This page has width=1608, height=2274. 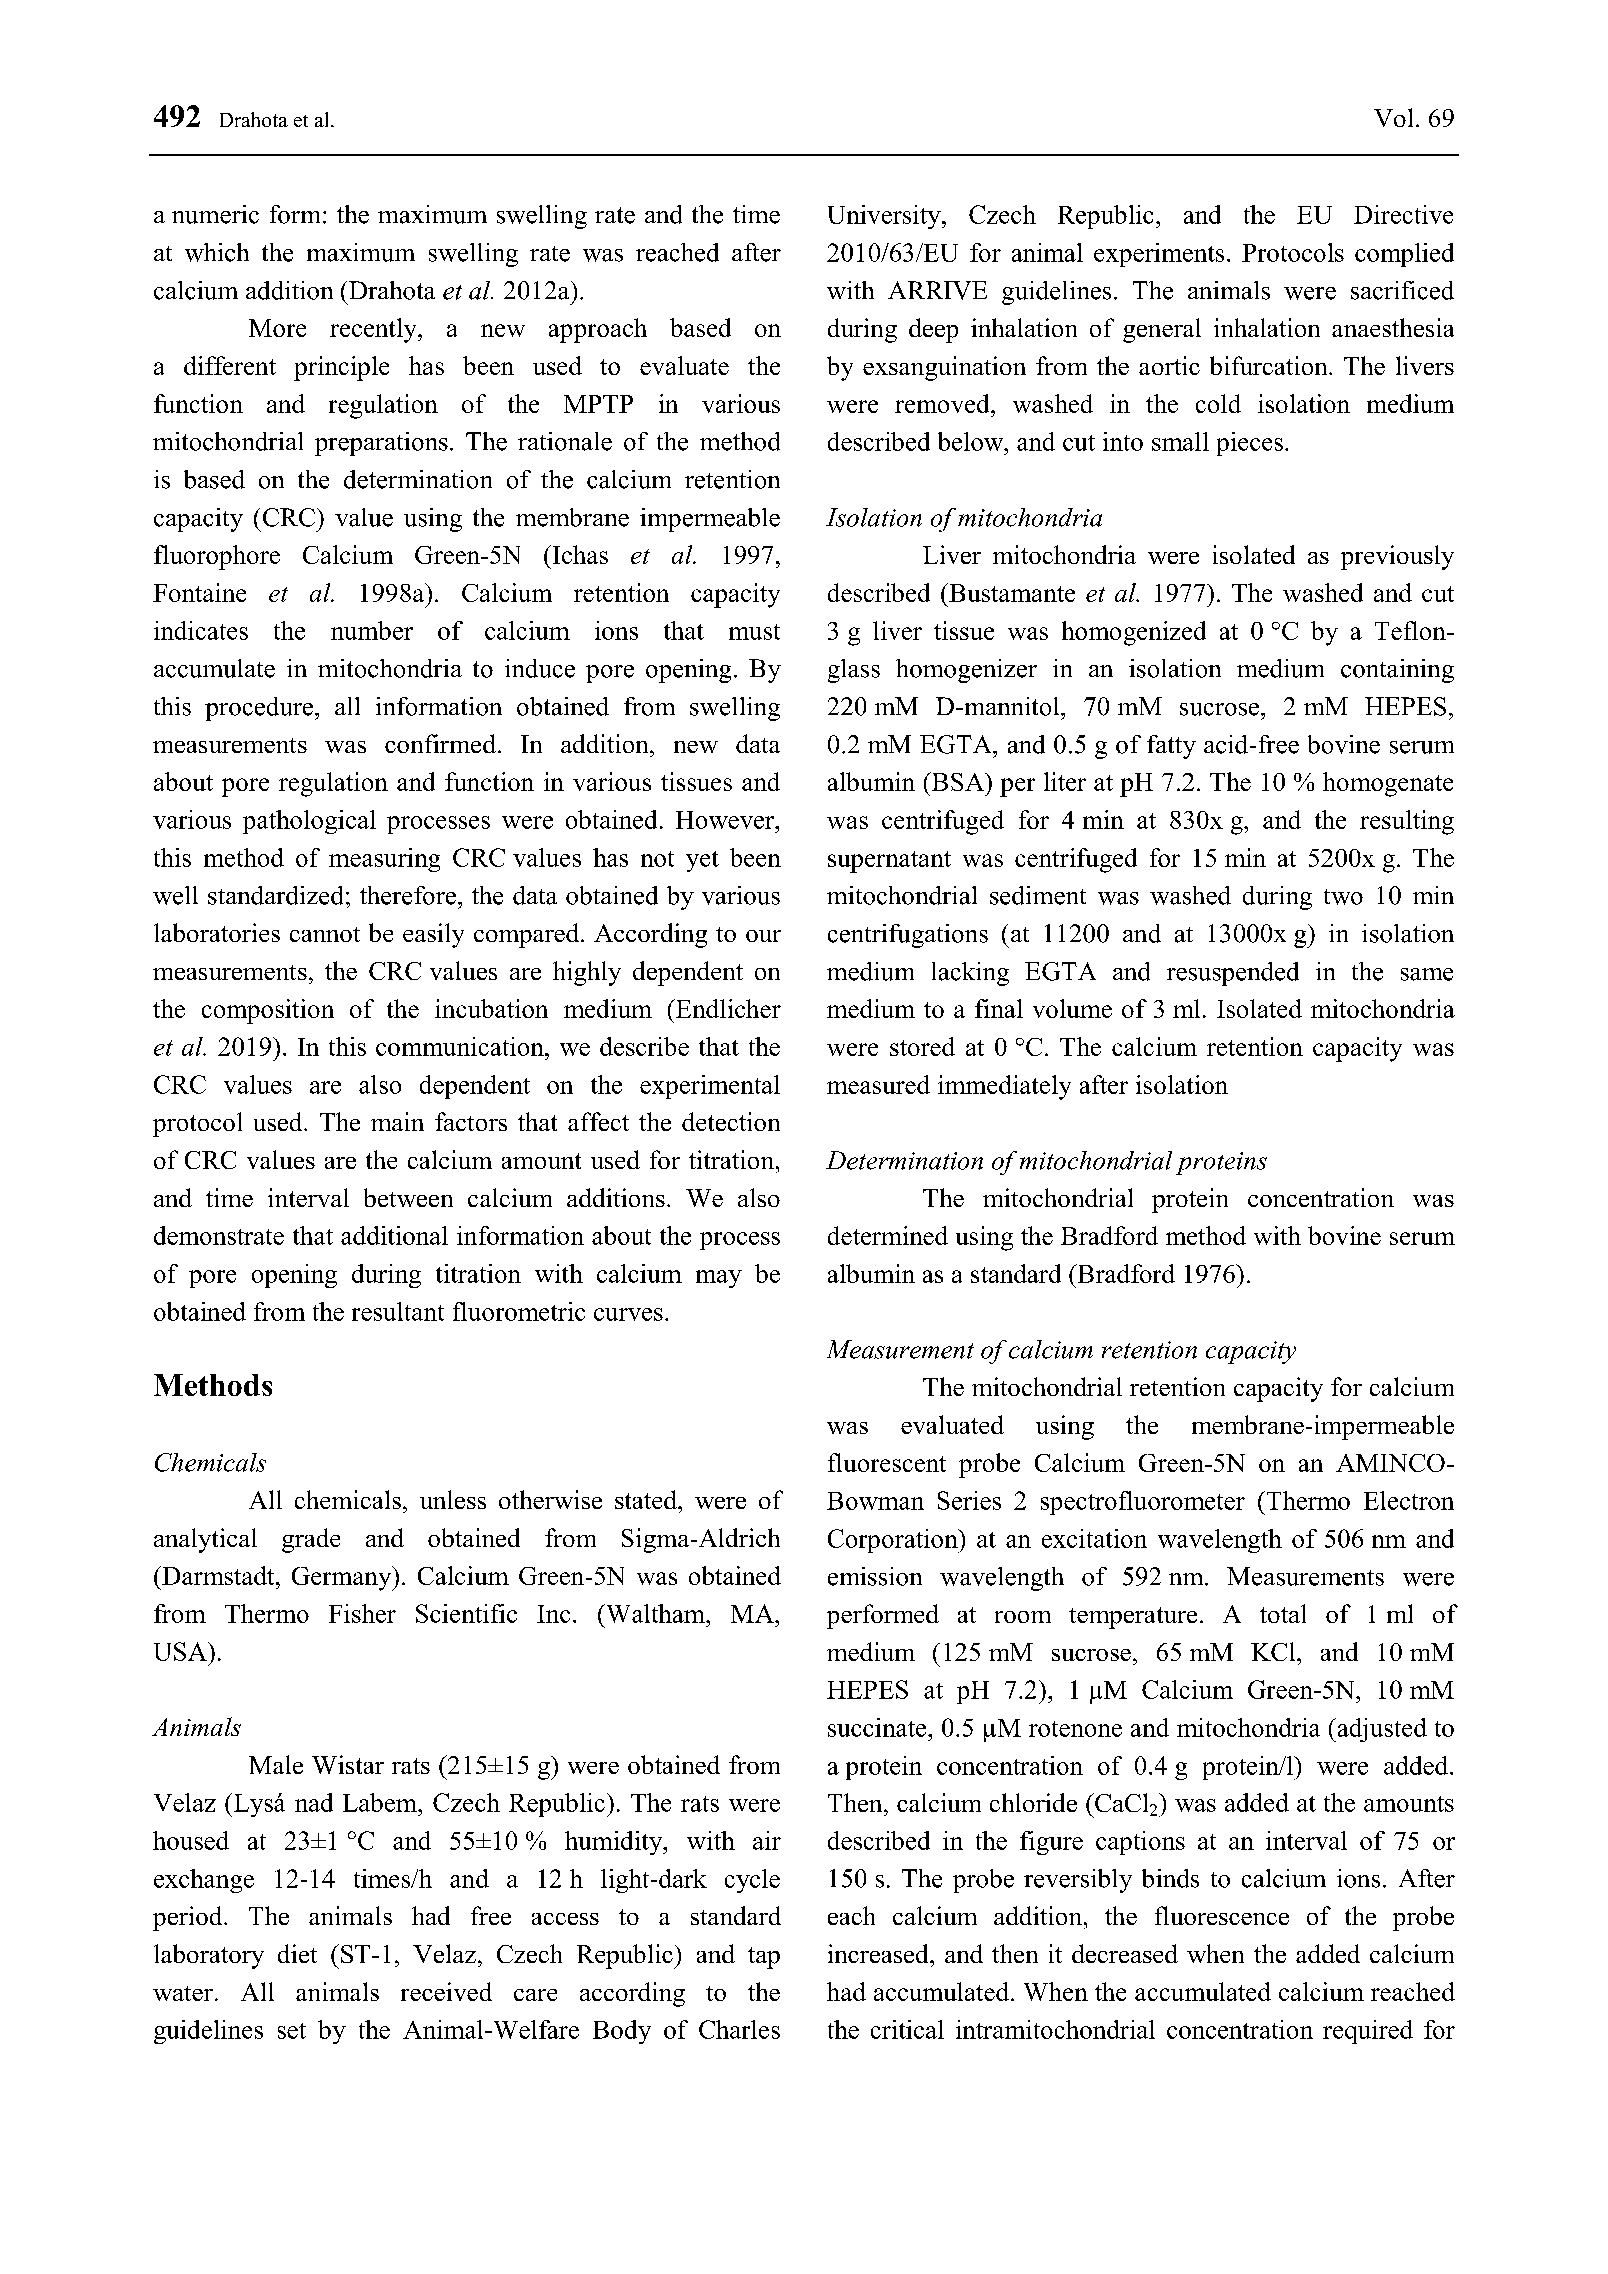 I want to click on recently, so click(x=374, y=330).
